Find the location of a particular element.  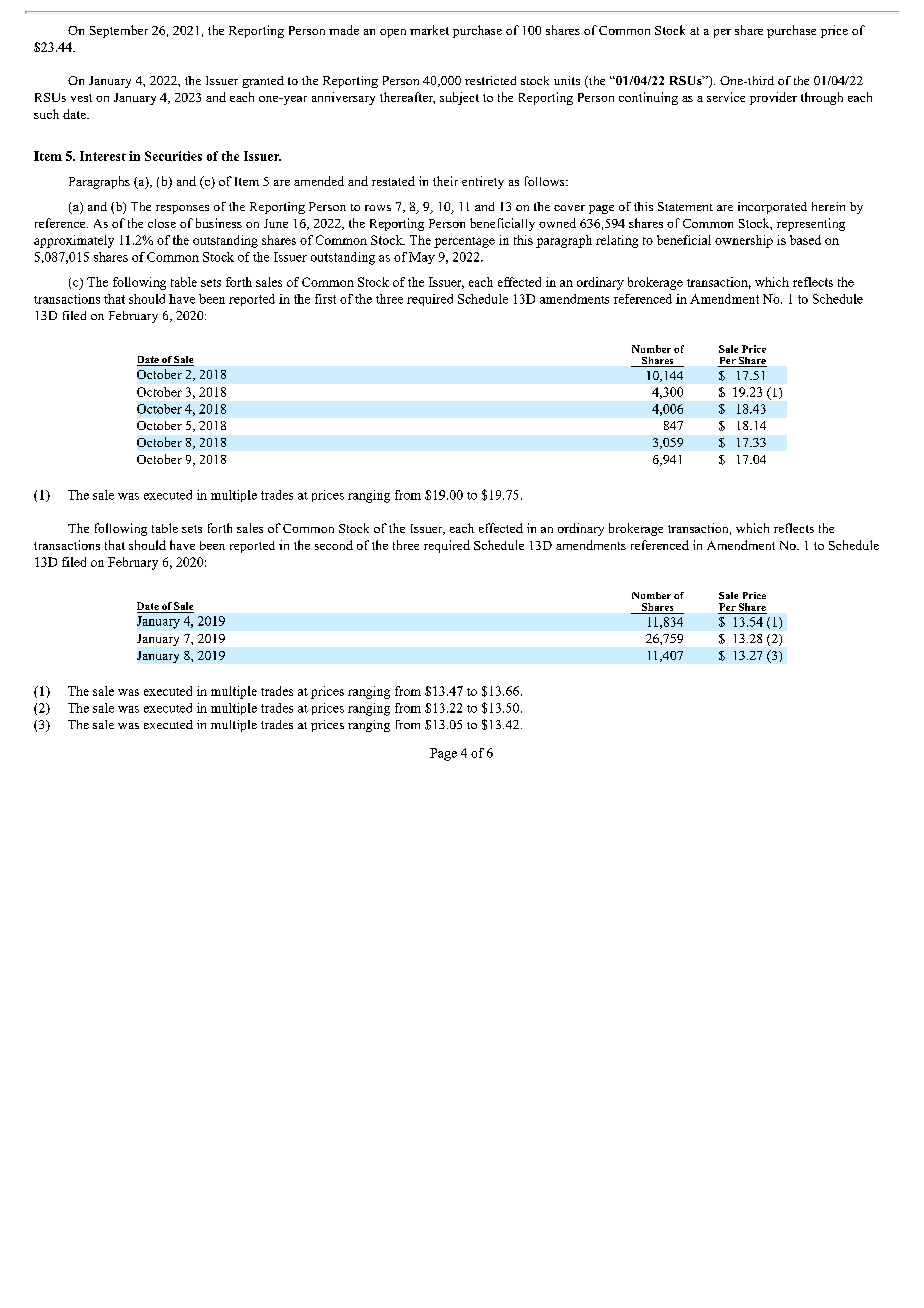

second is located at coordinates (334, 545).
